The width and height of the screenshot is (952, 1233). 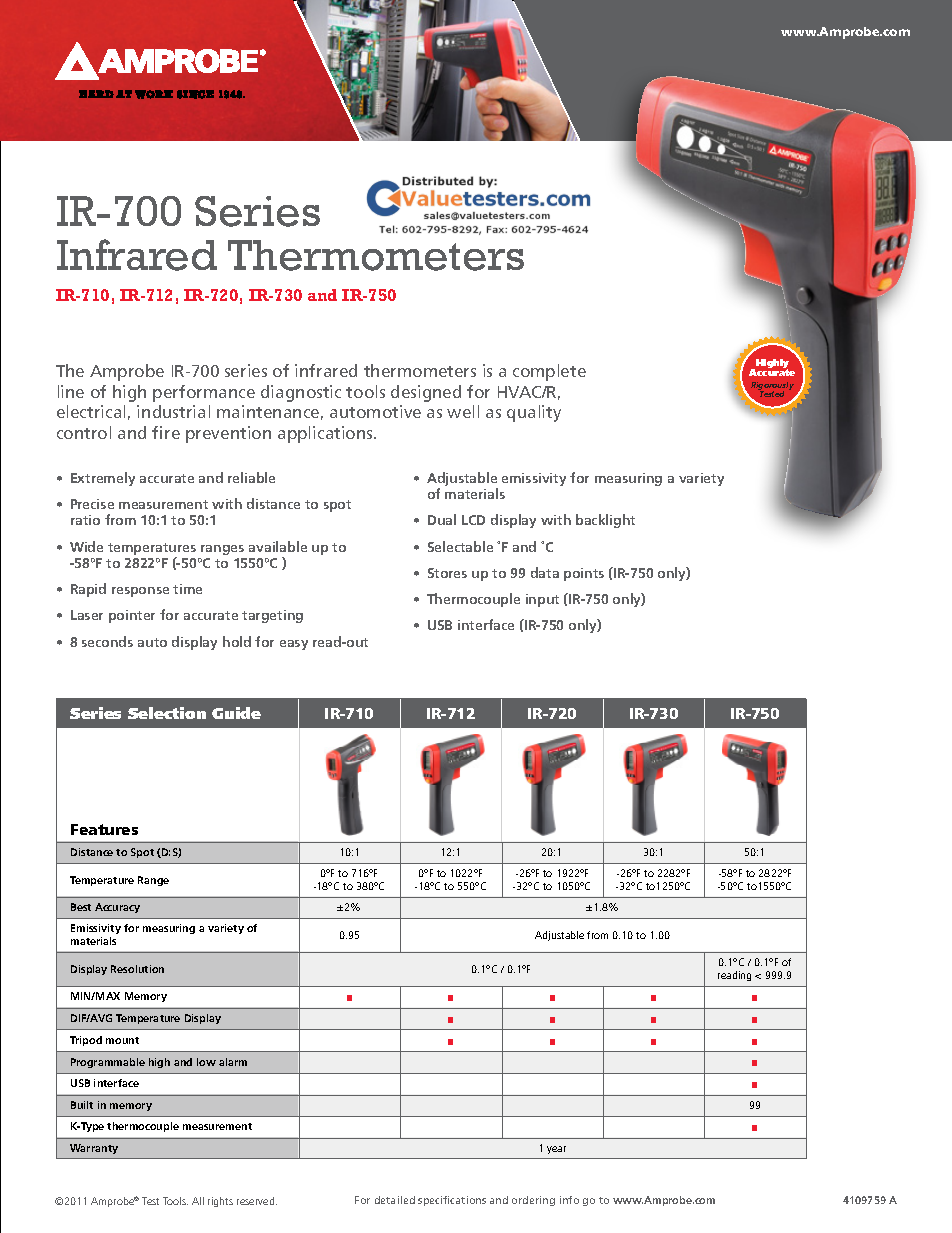 What do you see at coordinates (460, 546) in the screenshot?
I see `Selectable` at bounding box center [460, 546].
